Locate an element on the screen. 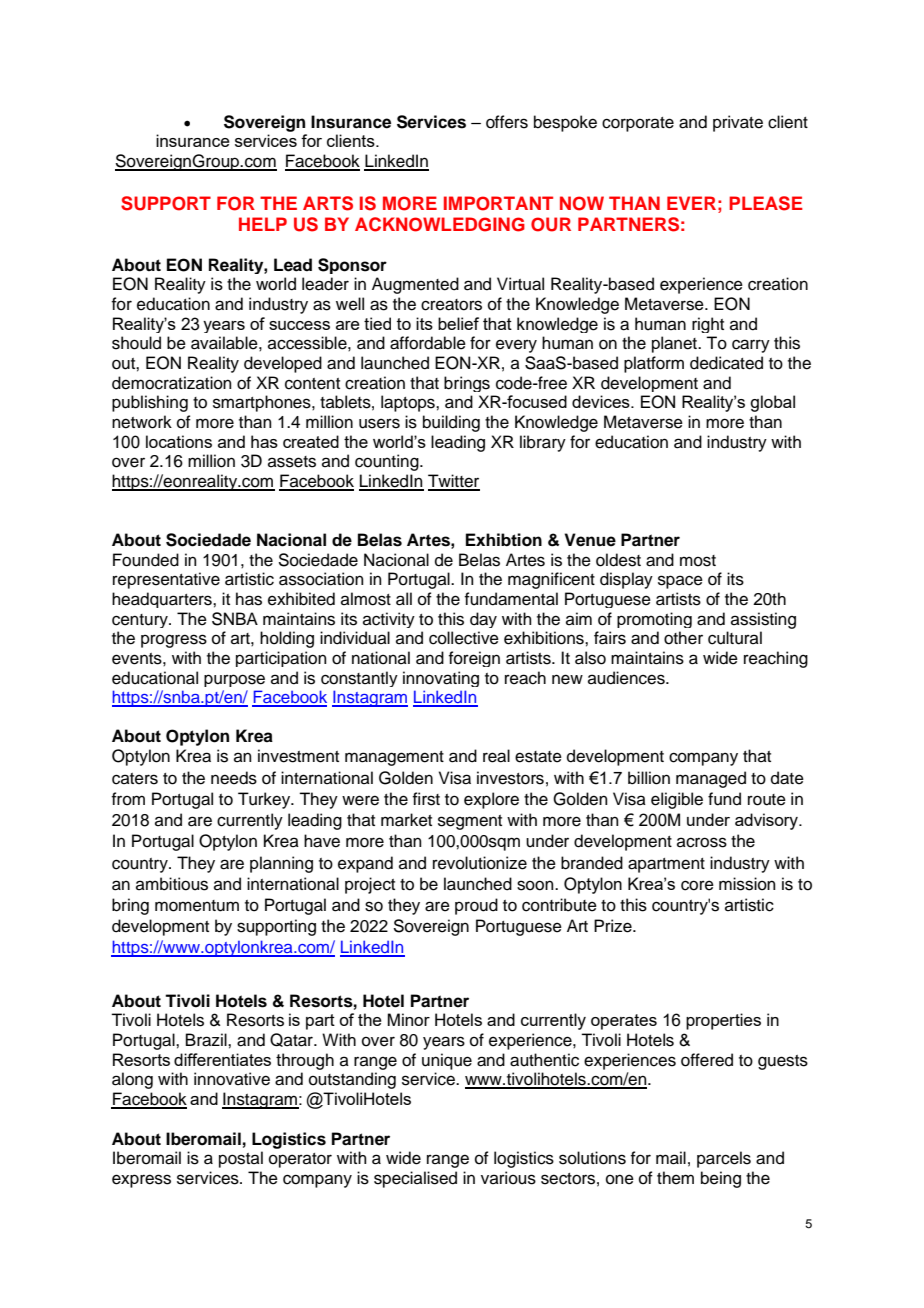  private is located at coordinates (738, 123).
